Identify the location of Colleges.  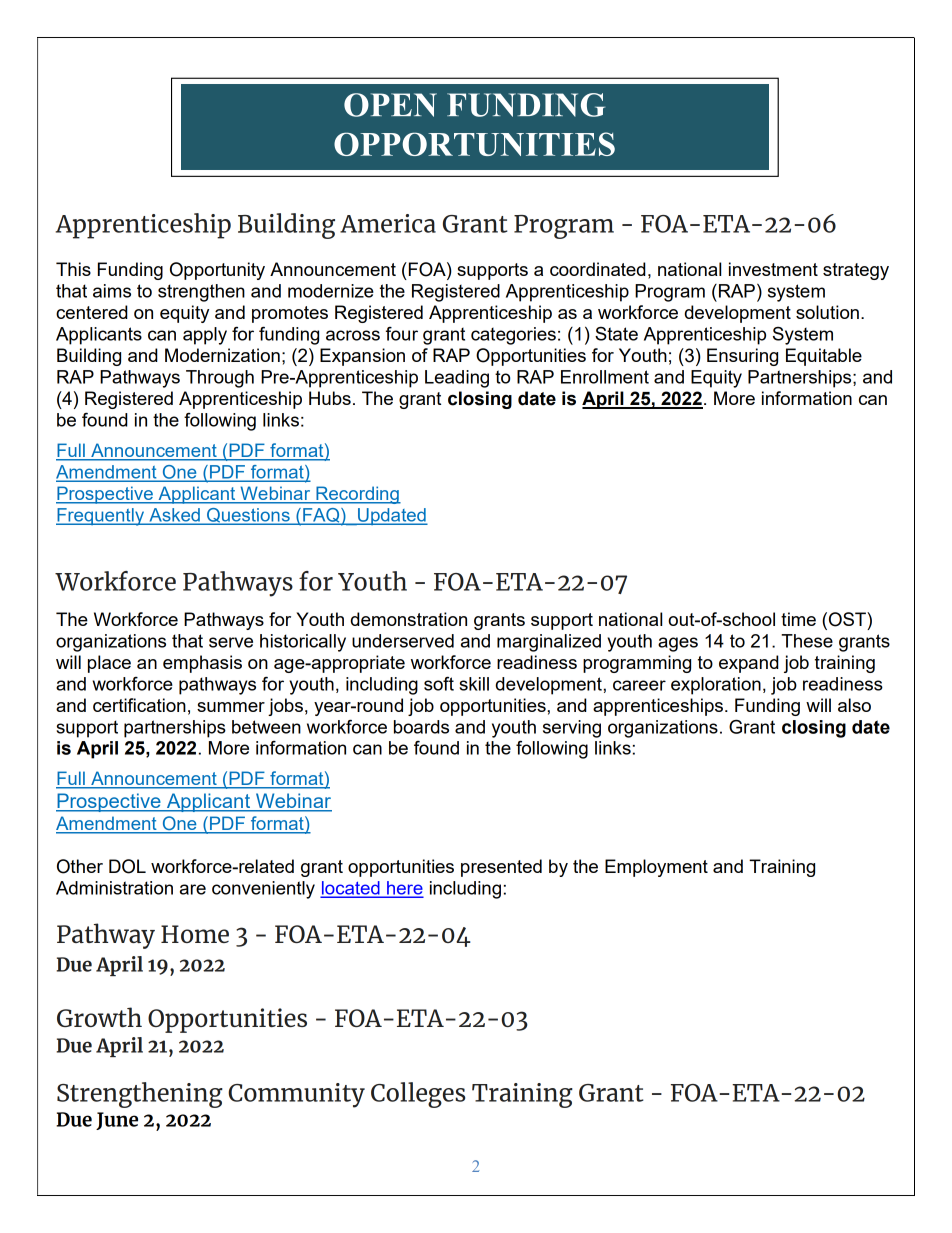
(418, 1095).
